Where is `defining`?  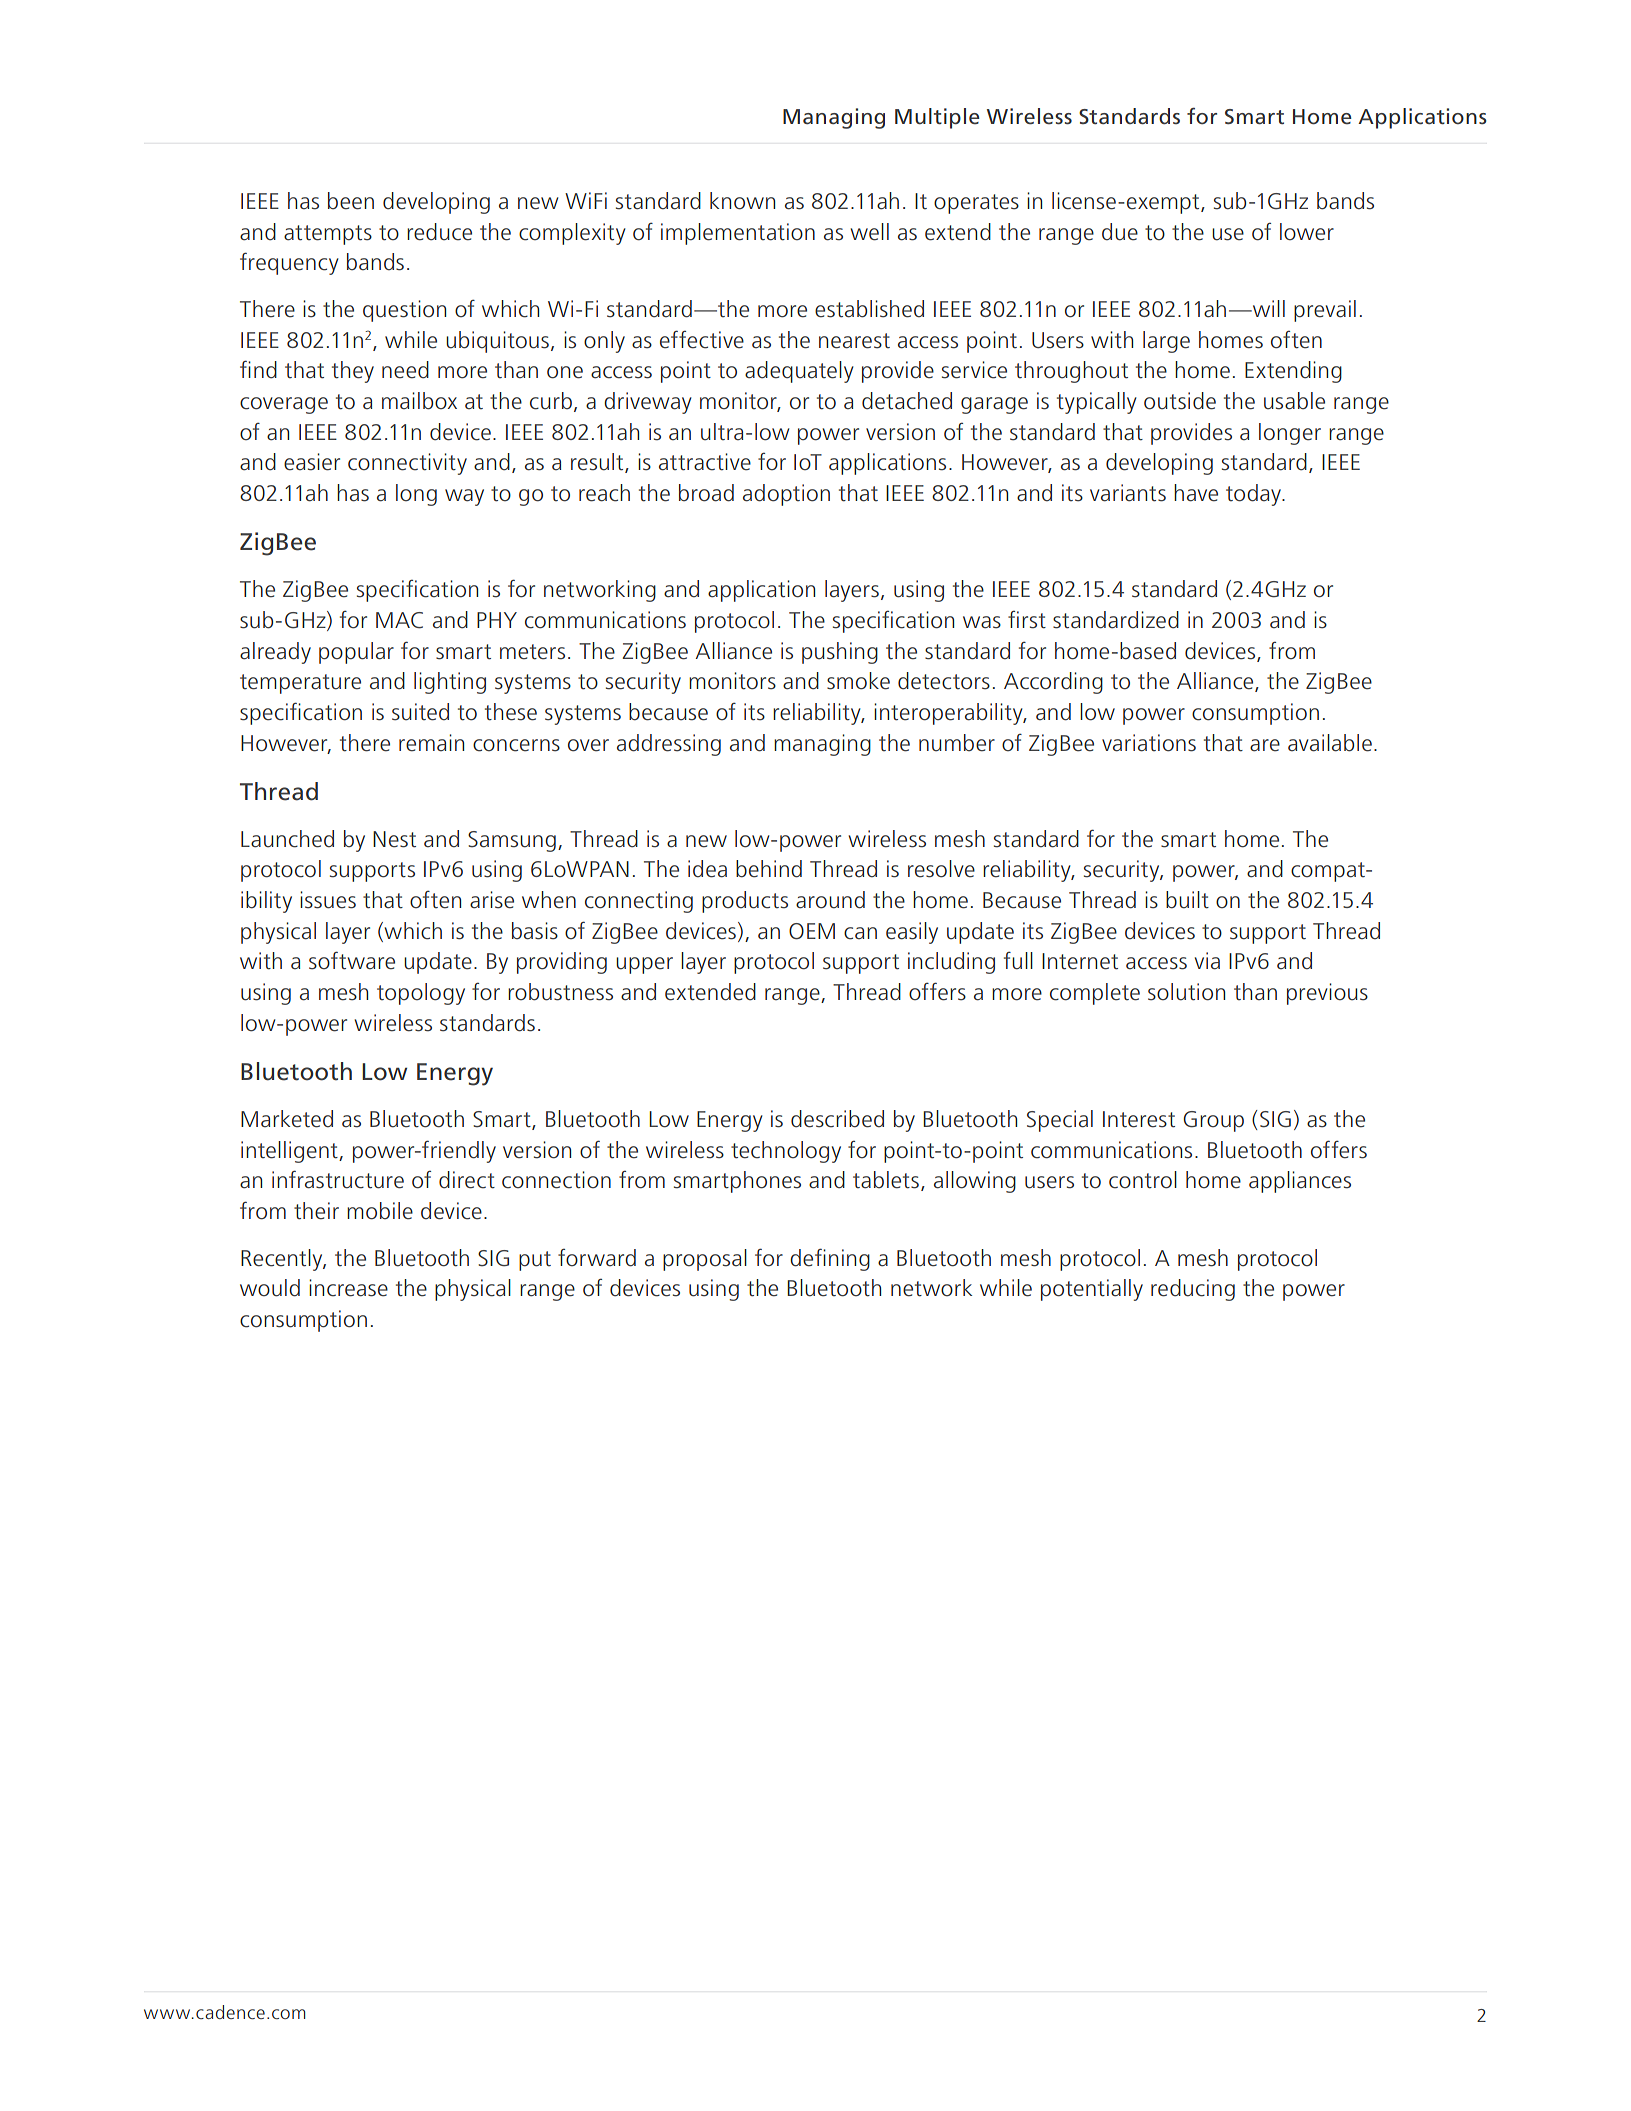
defining is located at coordinates (830, 1259).
